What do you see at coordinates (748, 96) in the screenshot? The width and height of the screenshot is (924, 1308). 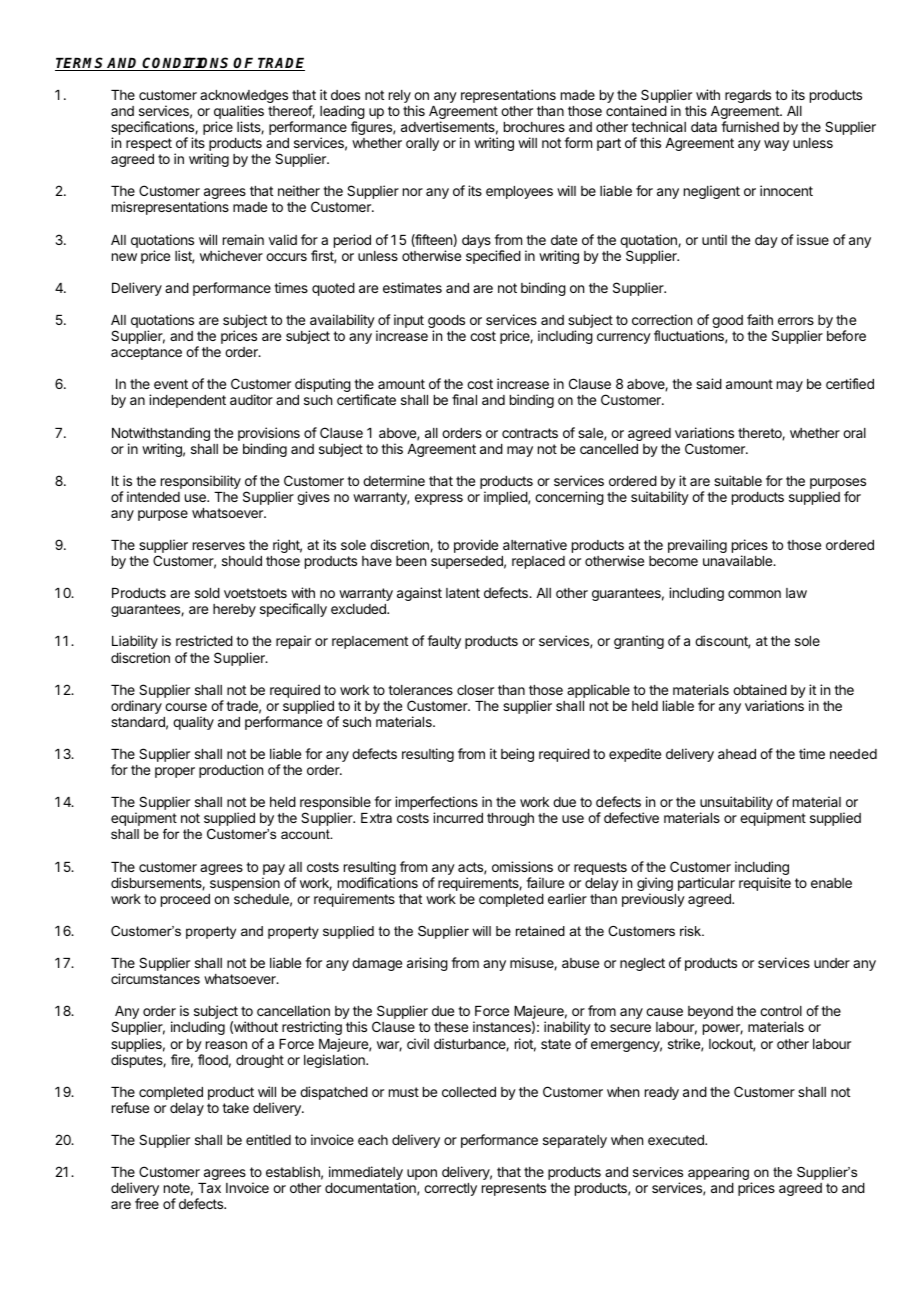 I see `regards` at bounding box center [748, 96].
